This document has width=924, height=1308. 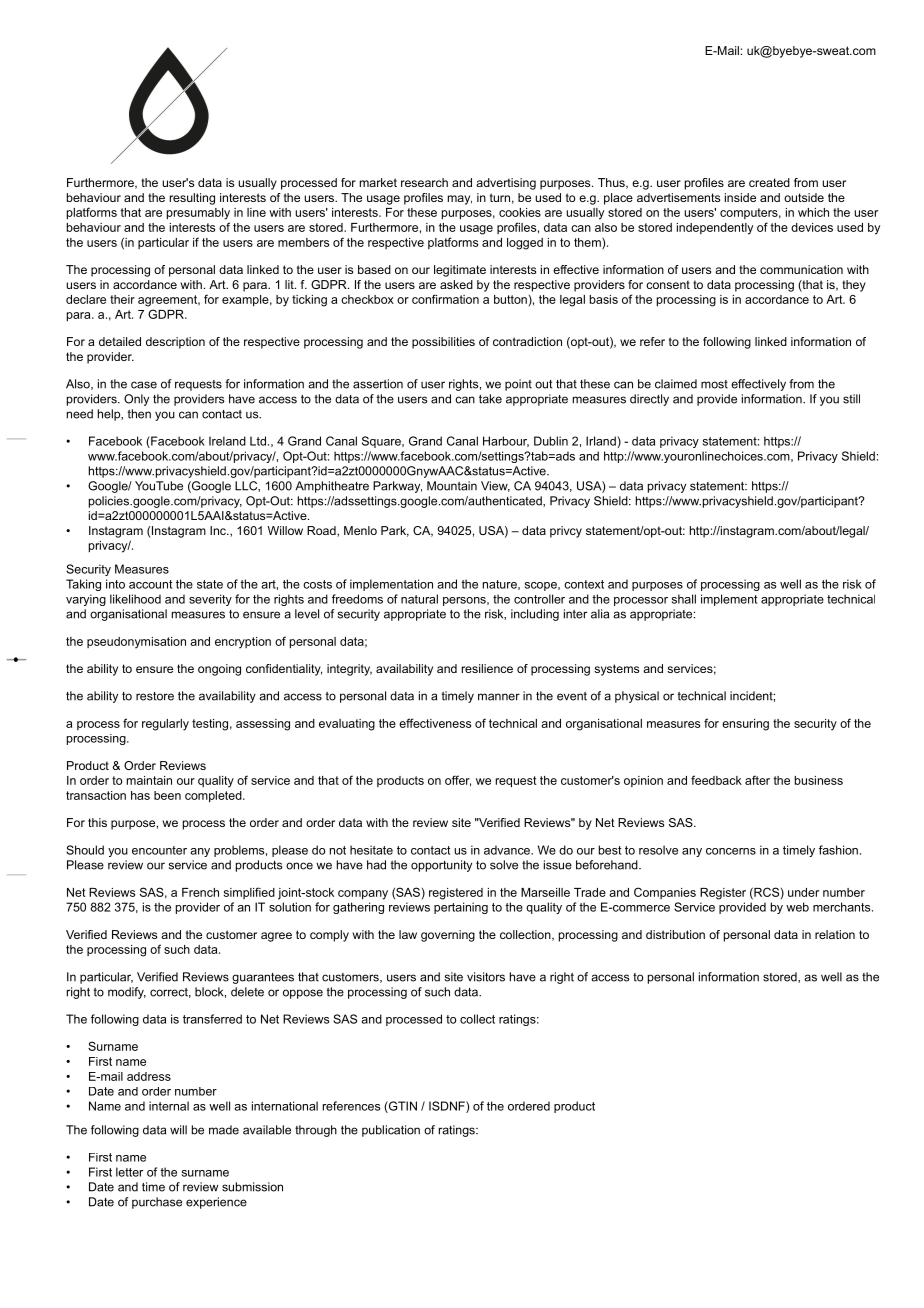 What do you see at coordinates (198, 214) in the document?
I see `presumably` at bounding box center [198, 214].
